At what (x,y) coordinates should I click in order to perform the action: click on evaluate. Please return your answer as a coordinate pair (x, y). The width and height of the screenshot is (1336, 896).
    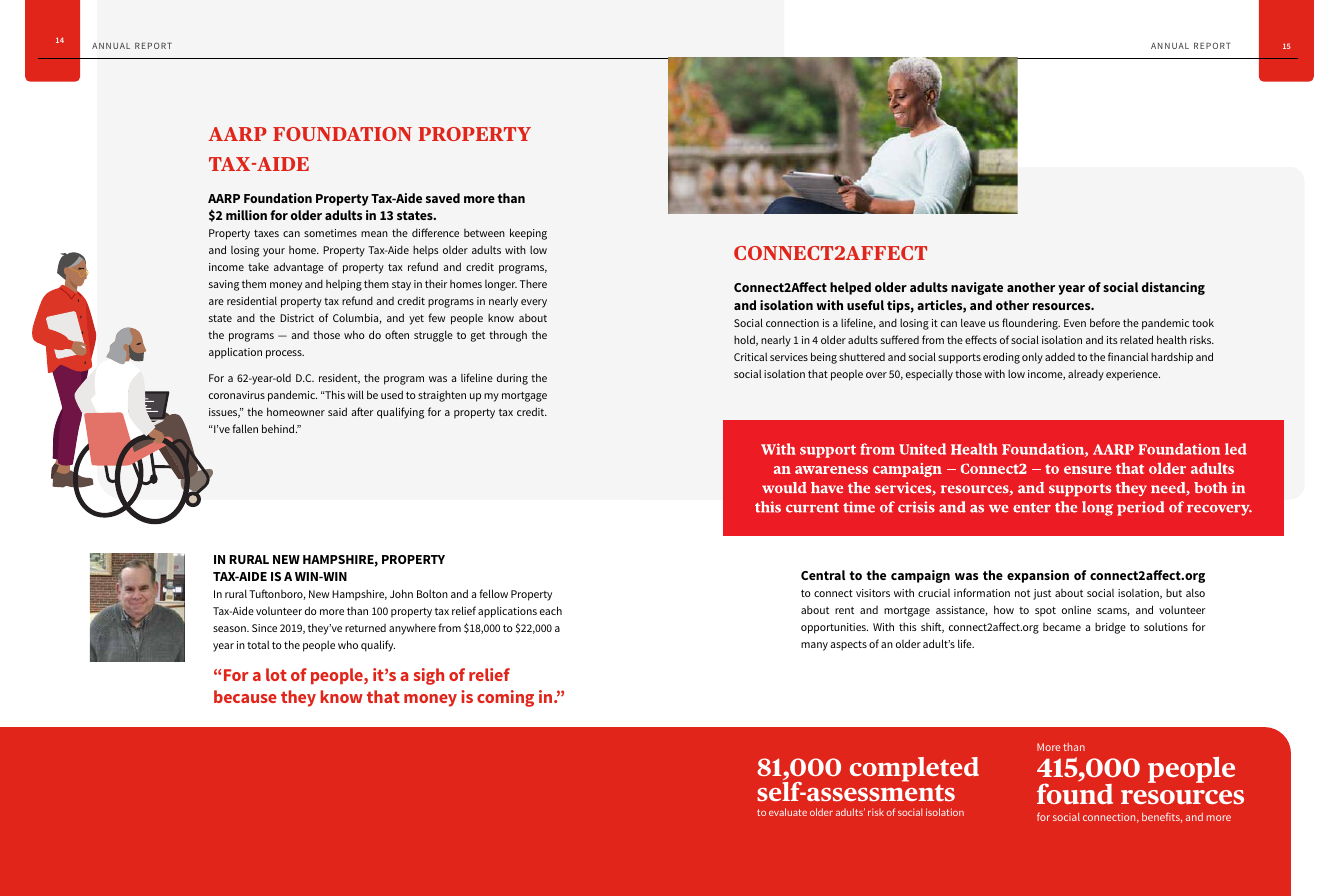
    Looking at the image, I should click on (788, 812).
